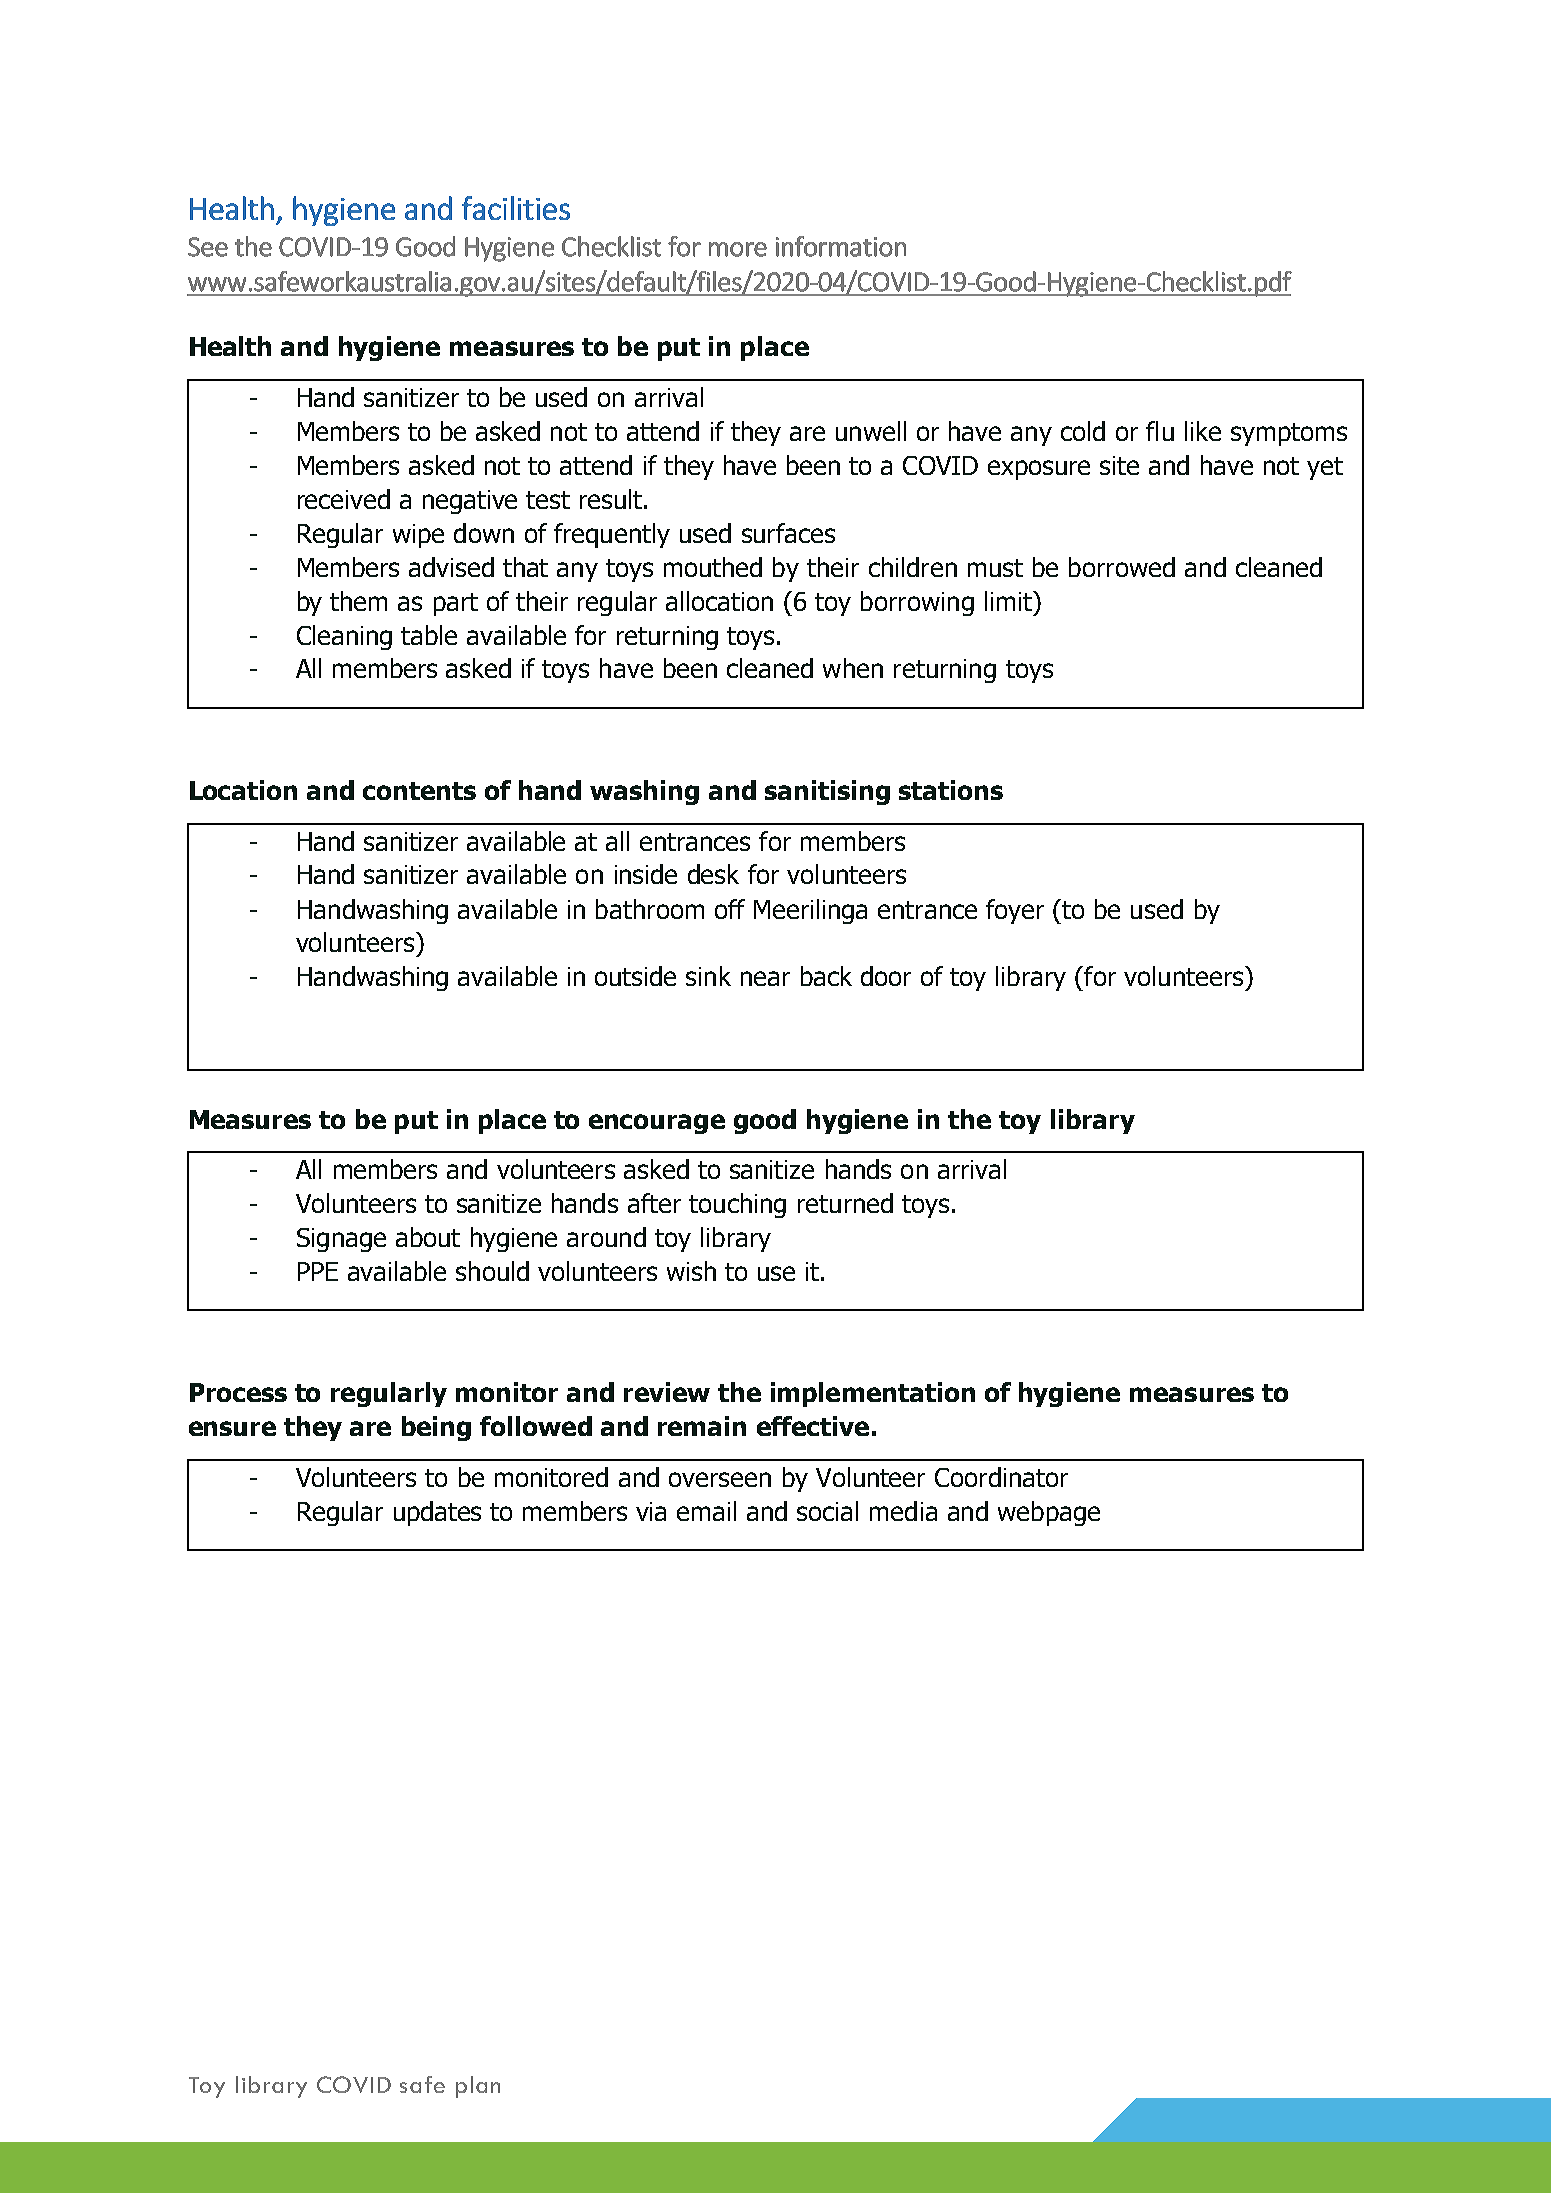 The height and width of the page is (2193, 1551). Describe the element at coordinates (516, 208) in the page. I see `facilities` at that location.
